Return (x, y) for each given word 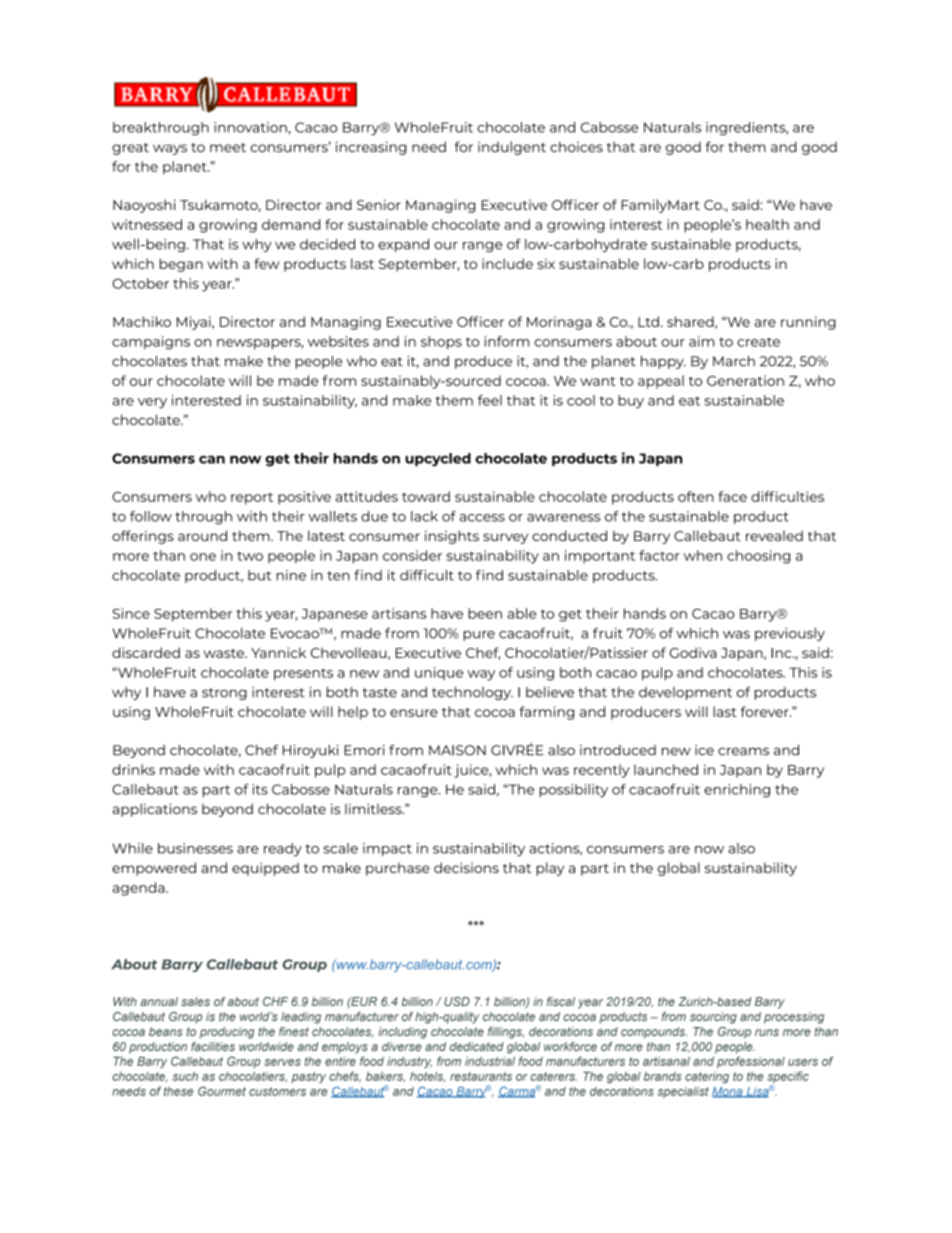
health (767, 224)
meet (228, 147)
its (260, 789)
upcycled (438, 460)
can (212, 459)
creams (743, 751)
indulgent (512, 148)
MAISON (457, 750)
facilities (213, 1046)
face (732, 496)
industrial (490, 1061)
